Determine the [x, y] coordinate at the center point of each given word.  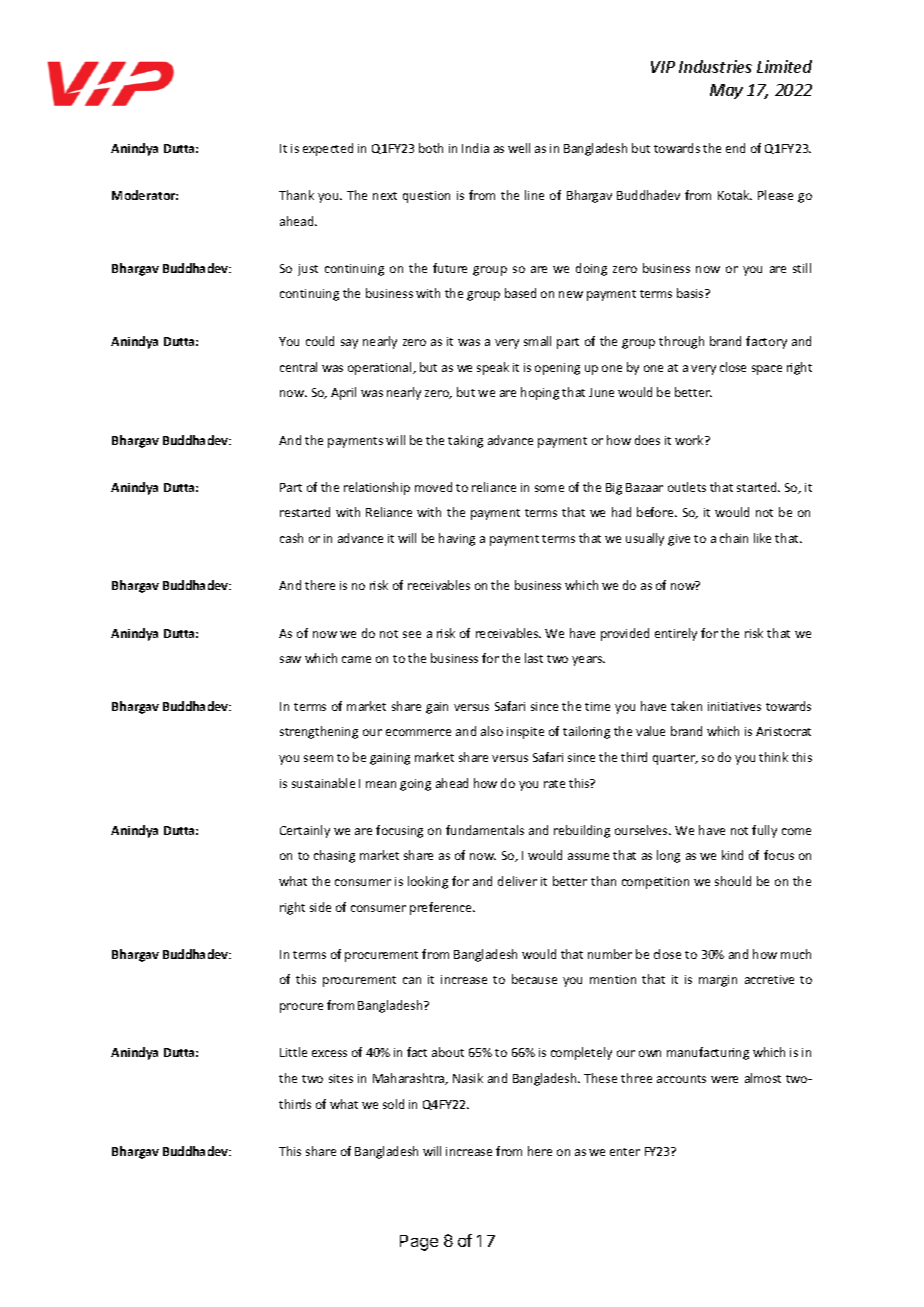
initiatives [734, 706]
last [534, 658]
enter [625, 1152]
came [356, 659]
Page [419, 1243]
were [724, 1079]
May [726, 91]
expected [328, 149]
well [519, 148]
